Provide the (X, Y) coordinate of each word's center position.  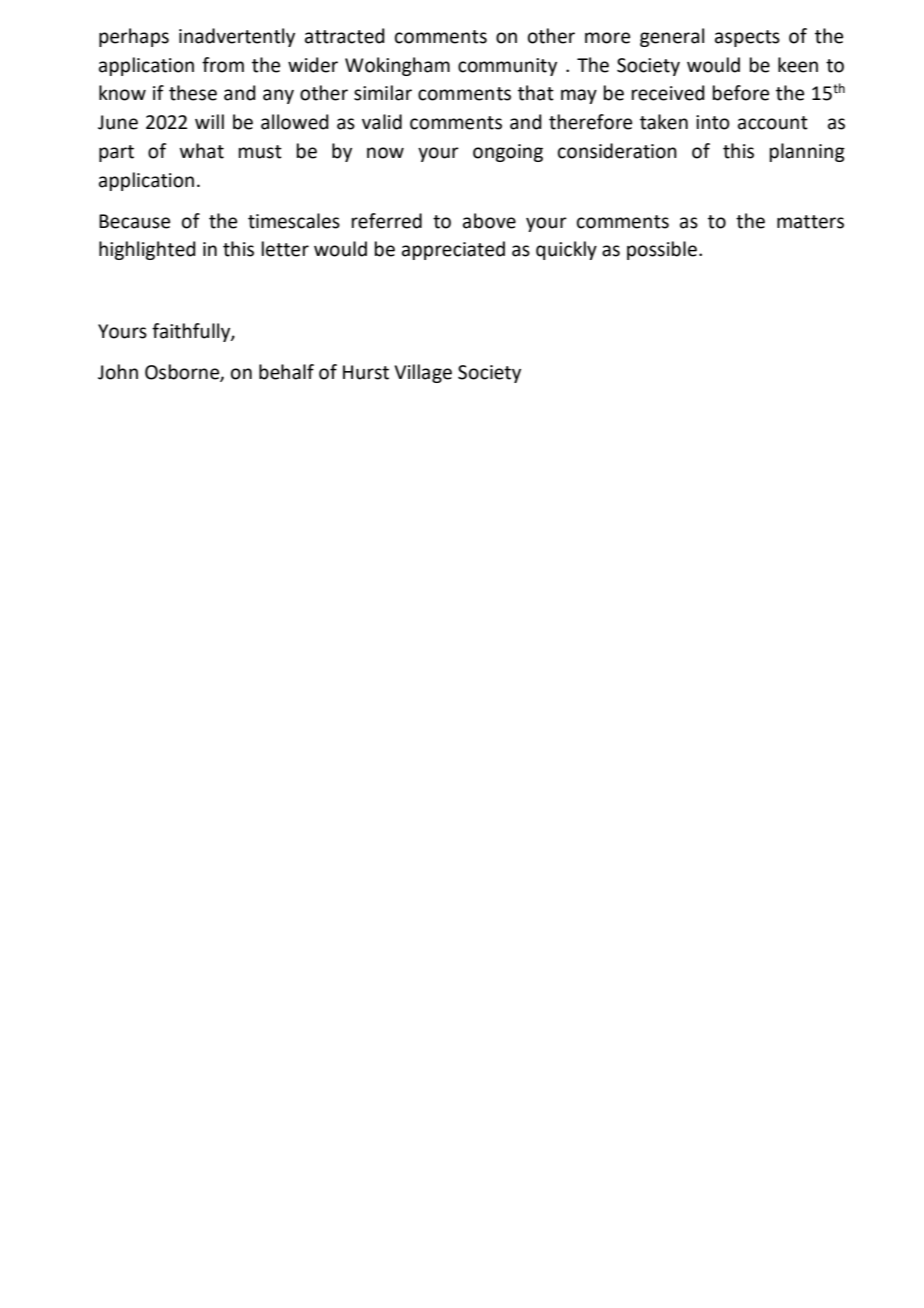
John (118, 372)
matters (810, 222)
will (209, 121)
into (713, 122)
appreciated (453, 250)
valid (382, 122)
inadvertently (237, 37)
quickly (566, 250)
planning (807, 152)
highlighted (147, 250)
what (202, 151)
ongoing (508, 153)
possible (662, 250)
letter (285, 249)
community (507, 67)
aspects (747, 38)
